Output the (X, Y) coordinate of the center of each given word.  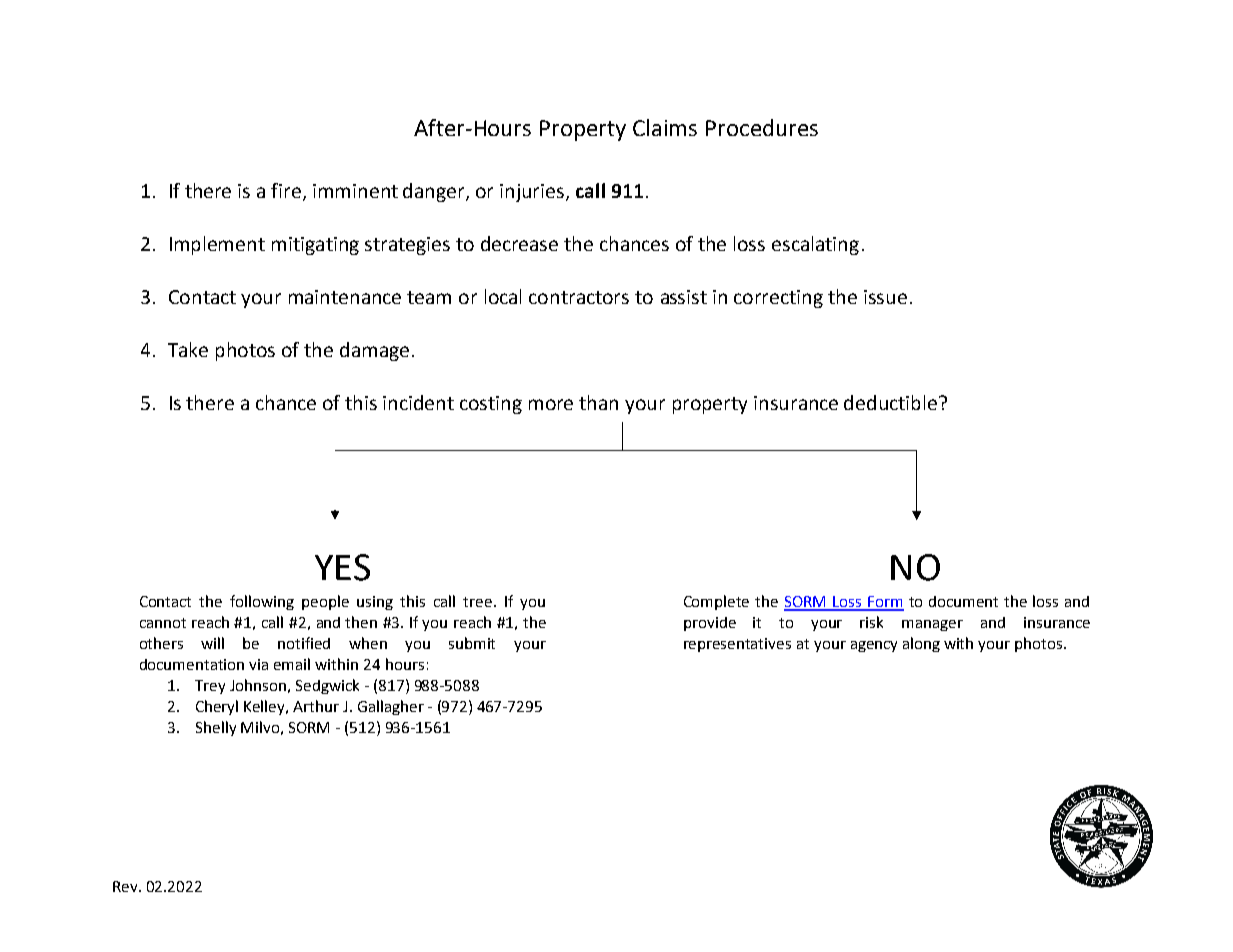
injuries (532, 193)
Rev (126, 886)
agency (874, 646)
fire (287, 191)
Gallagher (391, 707)
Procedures (762, 127)
